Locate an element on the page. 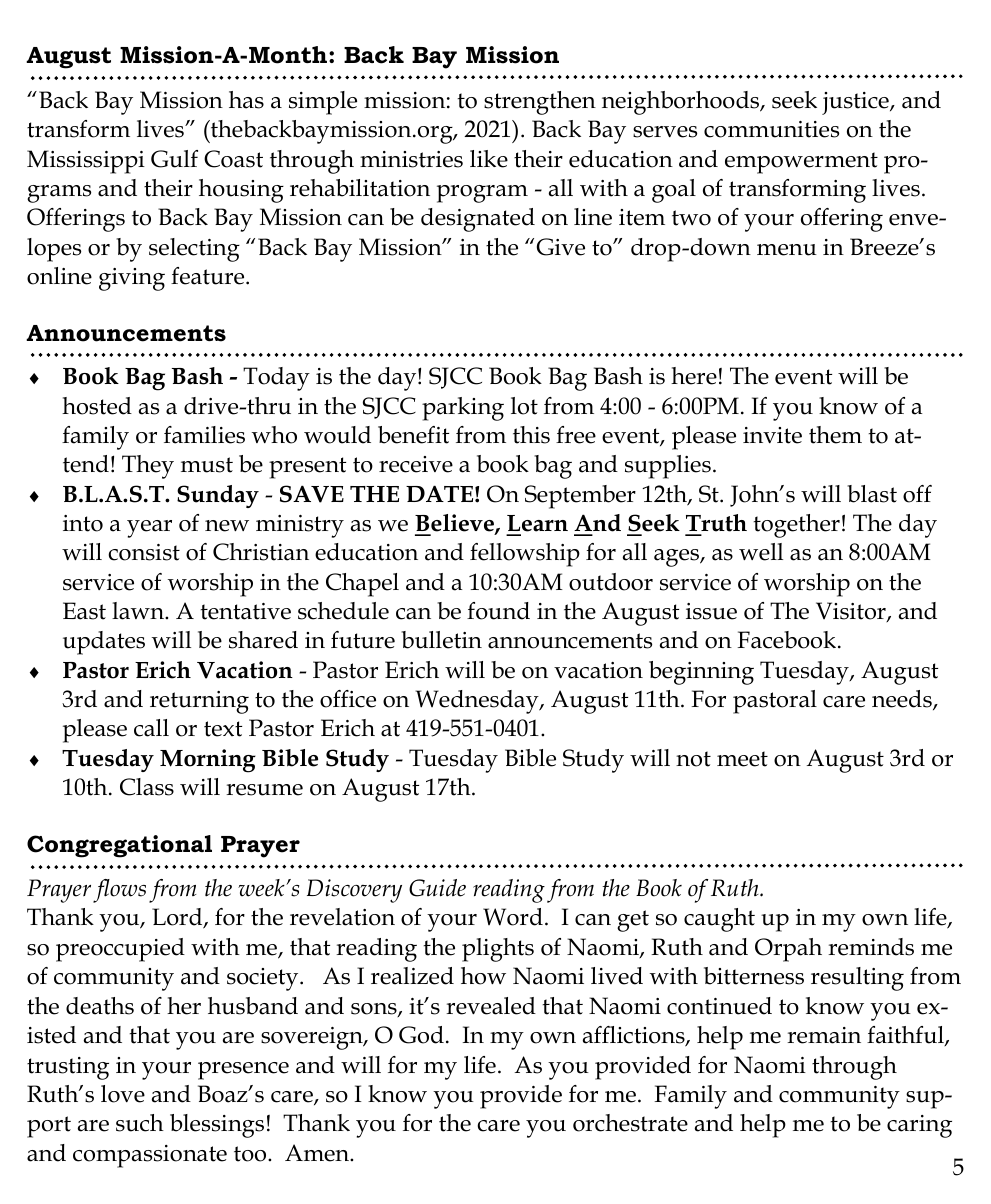  Guide is located at coordinates (437, 888).
